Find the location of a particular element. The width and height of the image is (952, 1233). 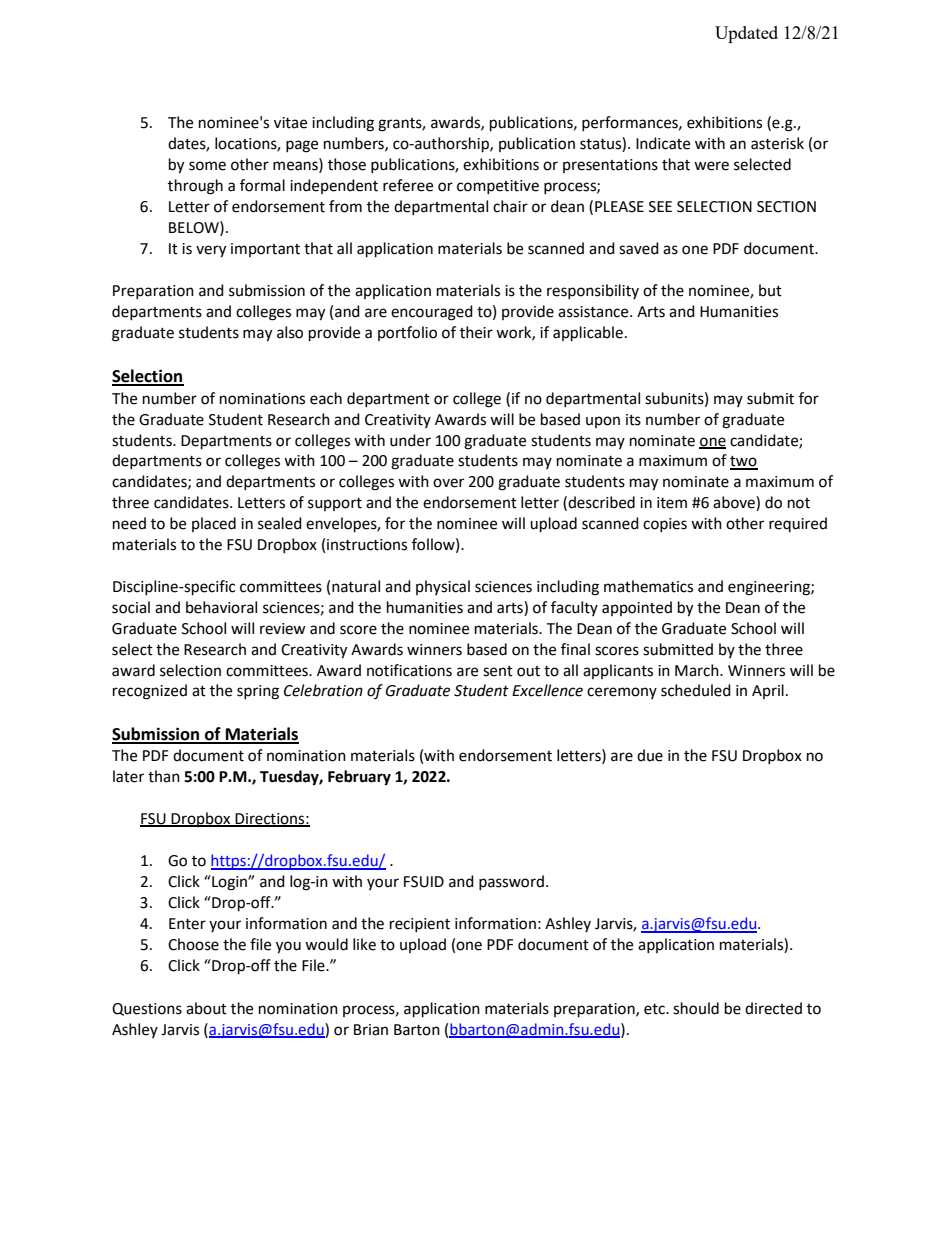

Updated is located at coordinates (746, 34).
